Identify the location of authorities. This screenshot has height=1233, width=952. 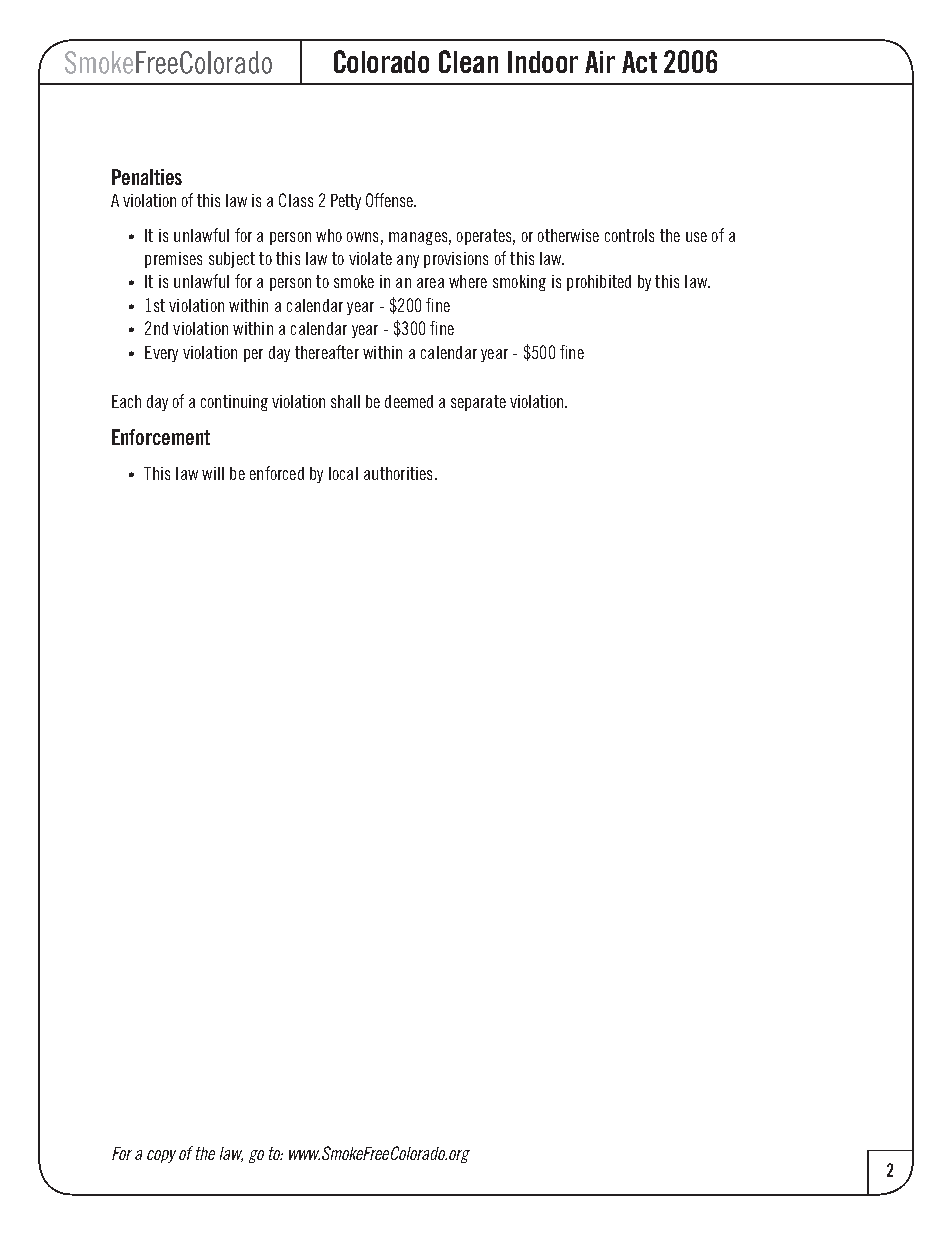
(398, 473).
